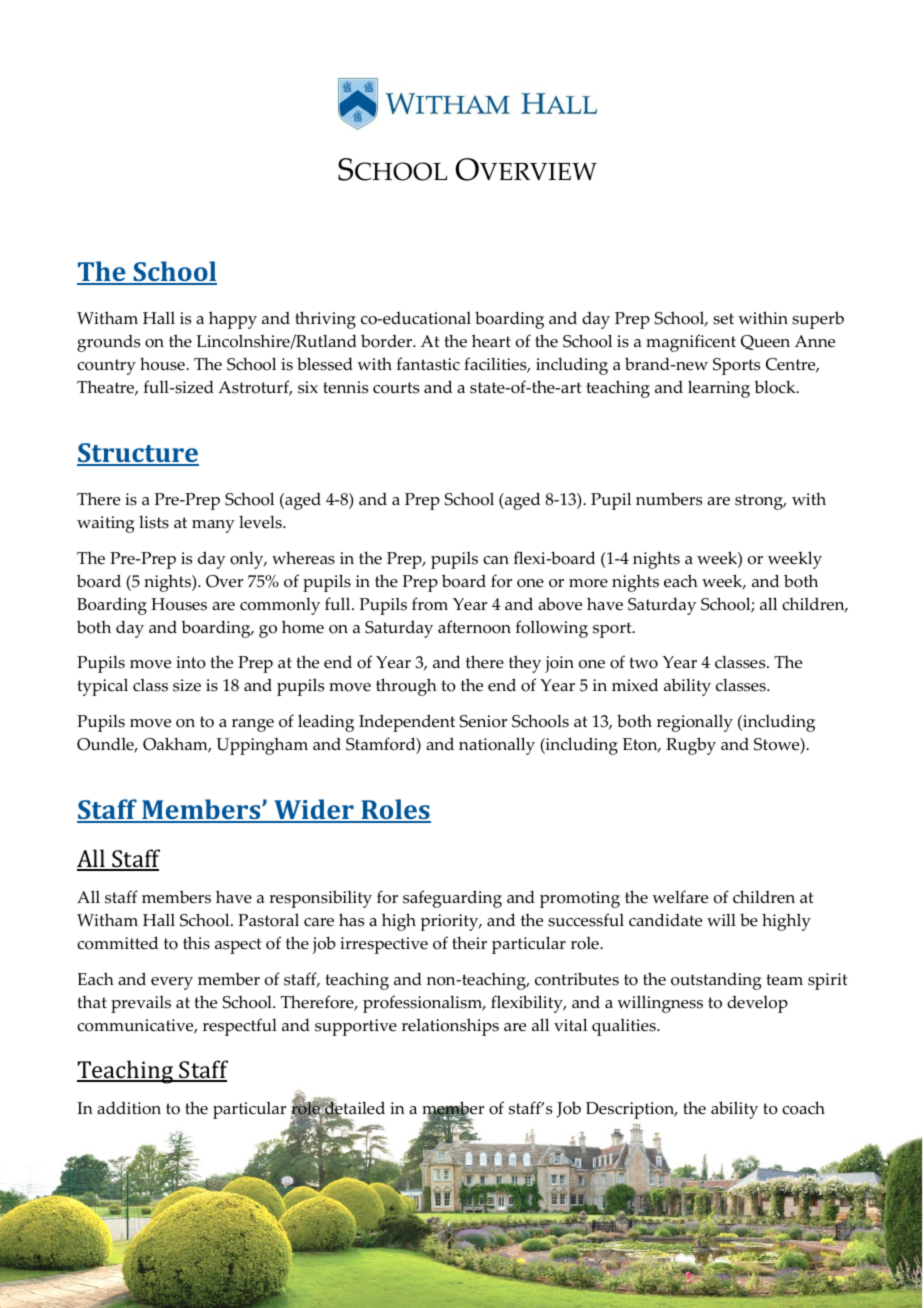 This document has width=924, height=1308. I want to click on safeguarding, so click(452, 899).
